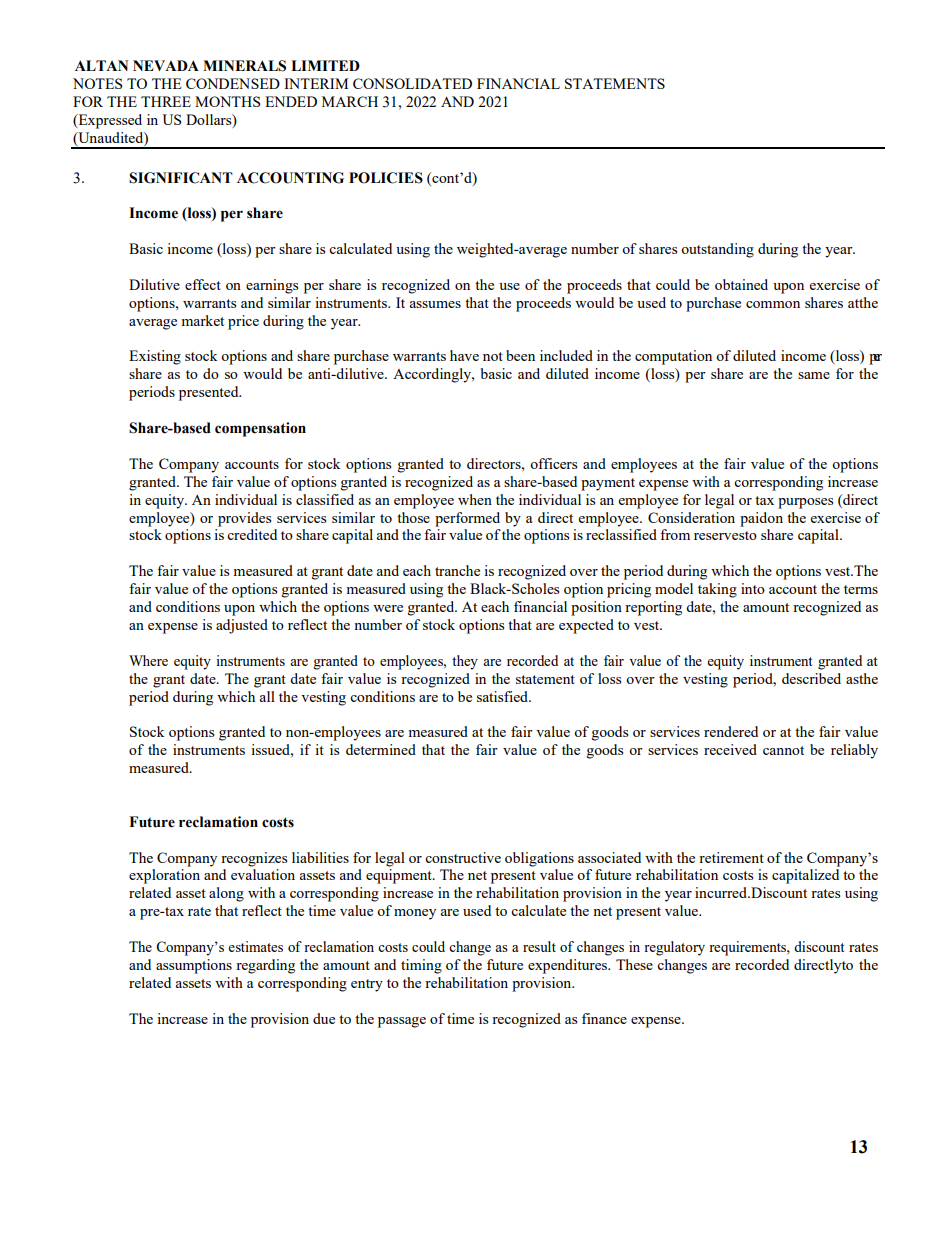 Image resolution: width=952 pixels, height=1233 pixels. I want to click on assumptions, so click(194, 966).
